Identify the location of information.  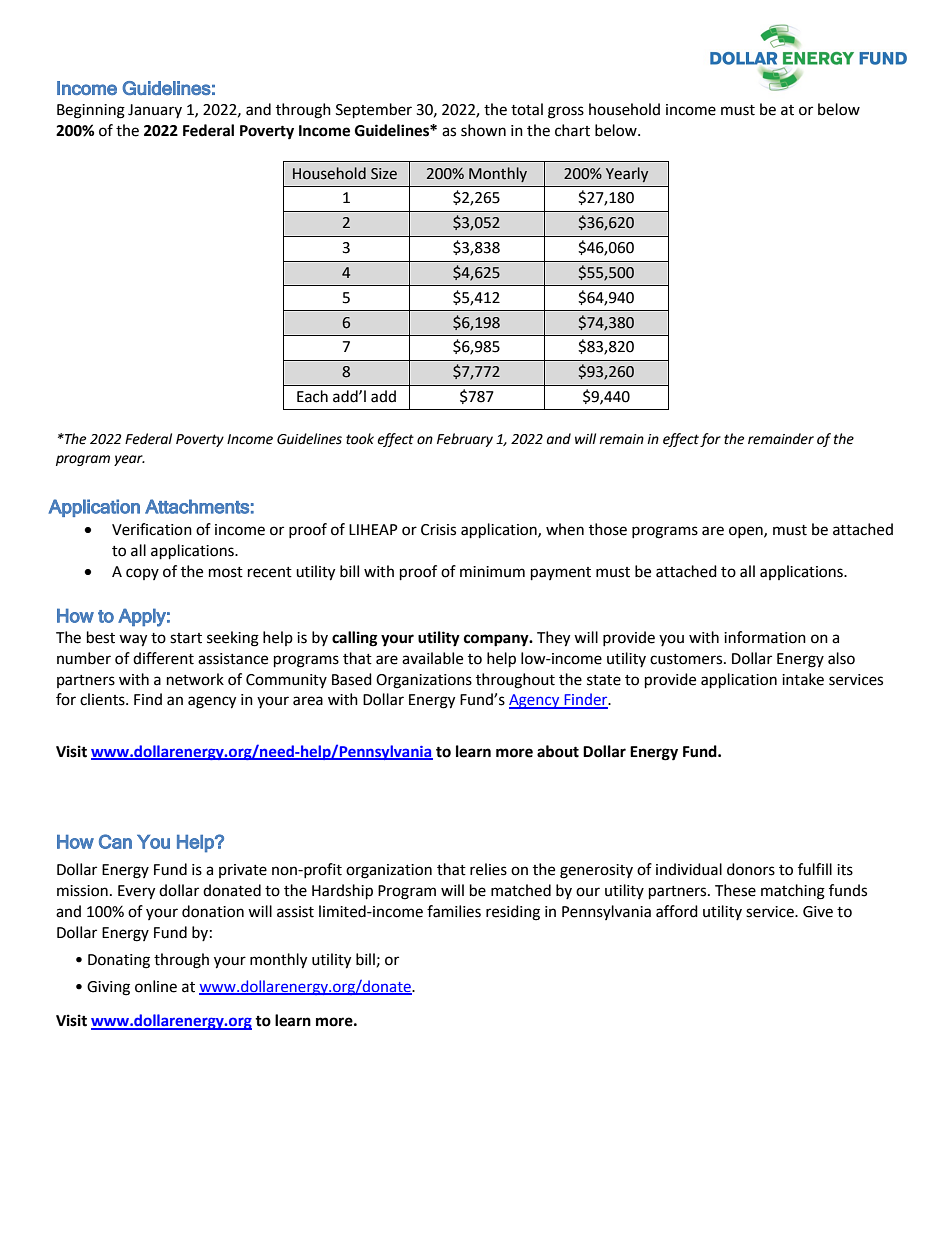
(765, 637).
